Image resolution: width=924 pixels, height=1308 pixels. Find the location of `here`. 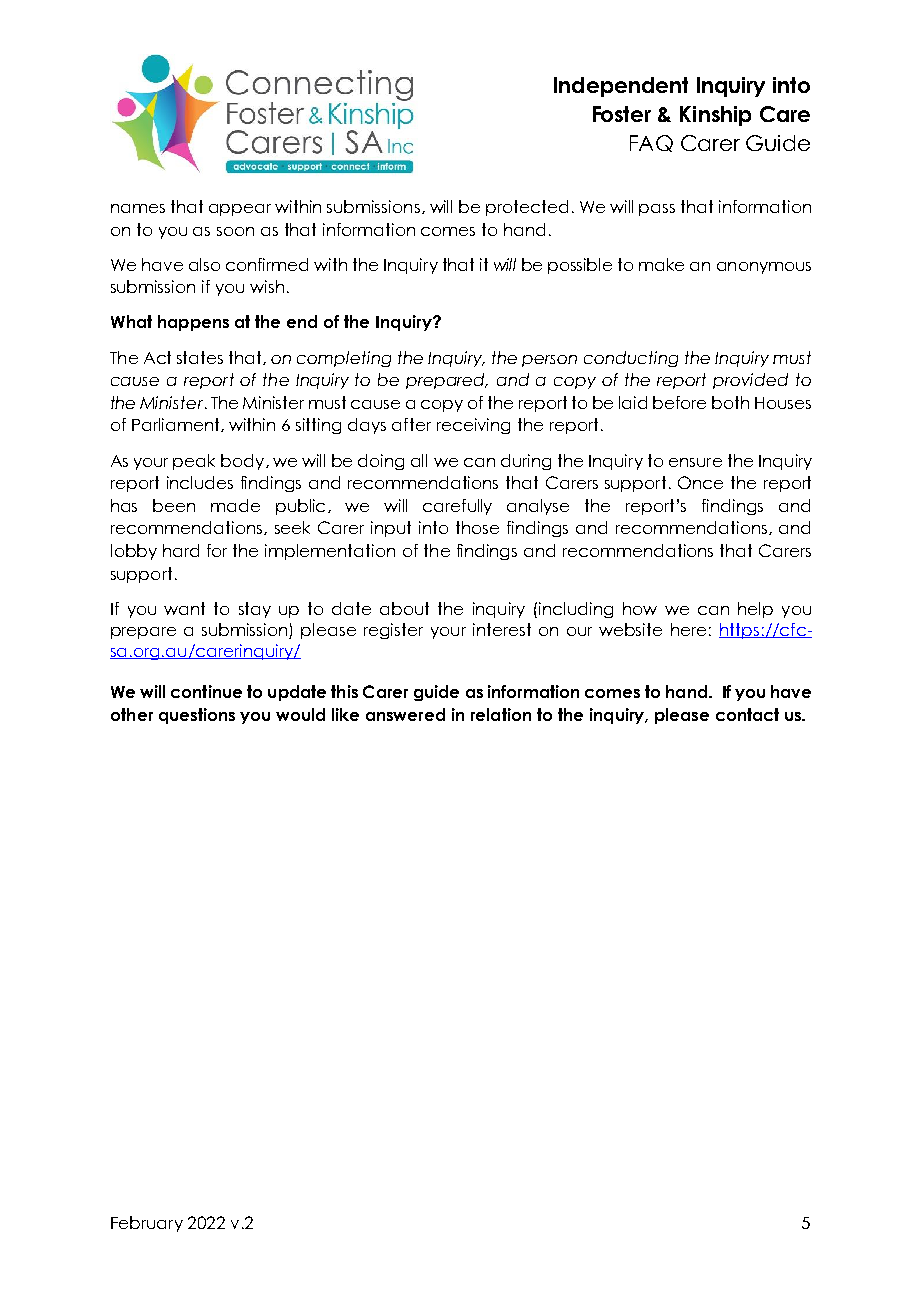

here is located at coordinates (688, 629).
